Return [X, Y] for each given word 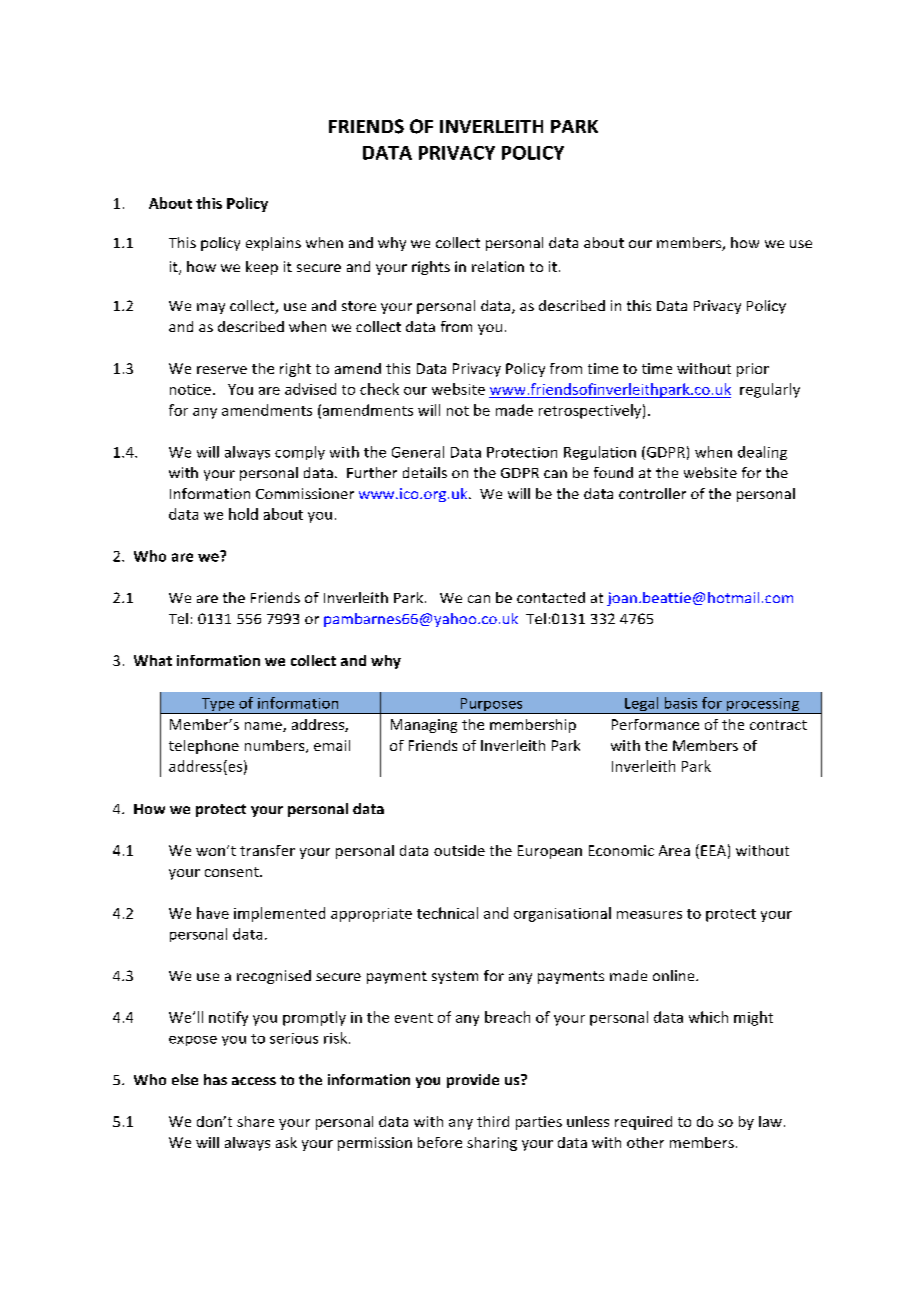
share [255, 1121]
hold [243, 514]
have [213, 913]
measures [649, 915]
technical [447, 913]
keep [262, 268]
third [493, 1121]
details [425, 472]
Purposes [491, 706]
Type [217, 706]
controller [652, 493]
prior [753, 370]
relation [498, 266]
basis [681, 703]
